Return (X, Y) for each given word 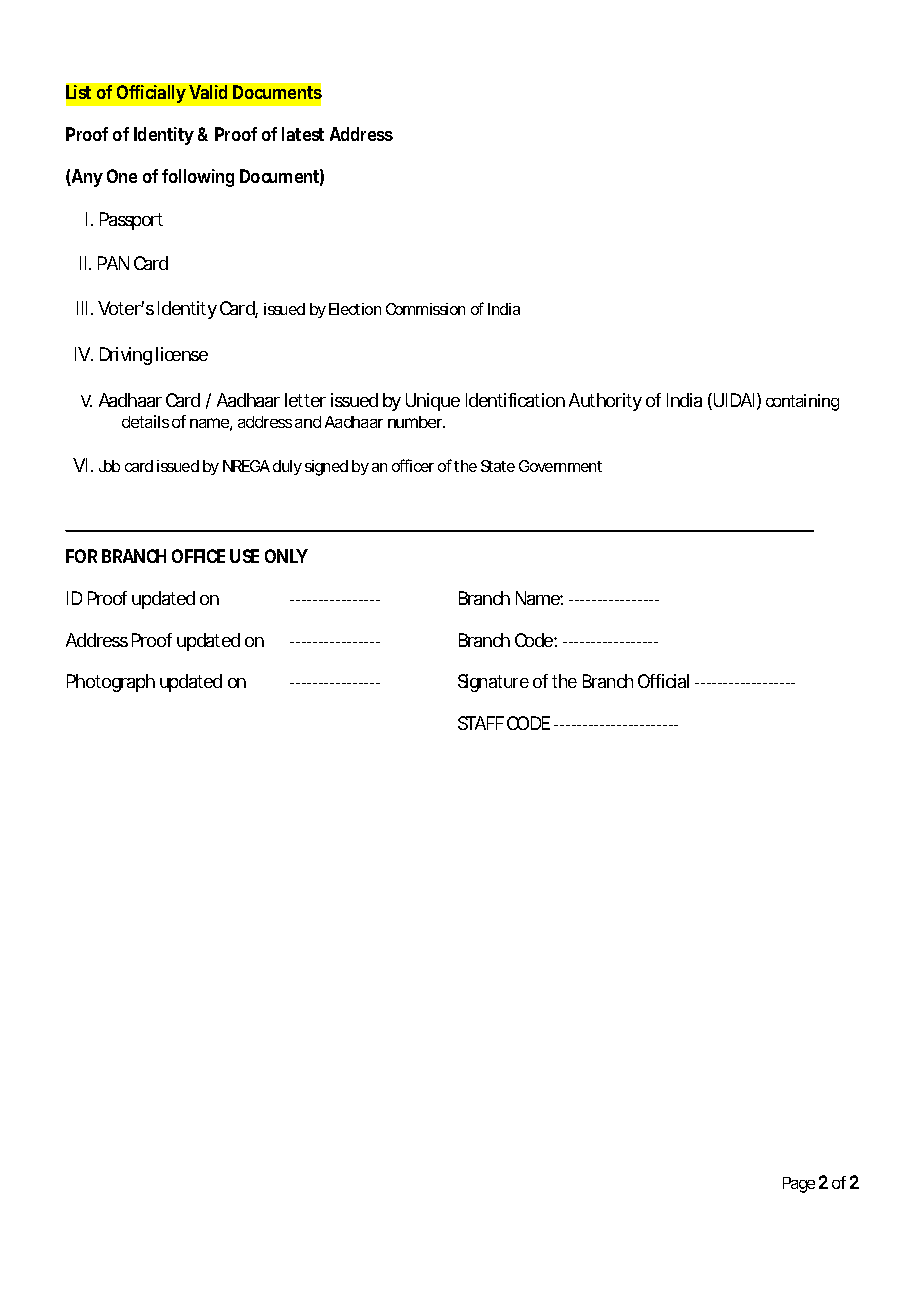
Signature (493, 683)
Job (109, 466)
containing (802, 402)
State (498, 466)
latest (303, 134)
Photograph (111, 683)
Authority (605, 402)
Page (799, 1185)
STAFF (481, 723)
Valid (208, 92)
